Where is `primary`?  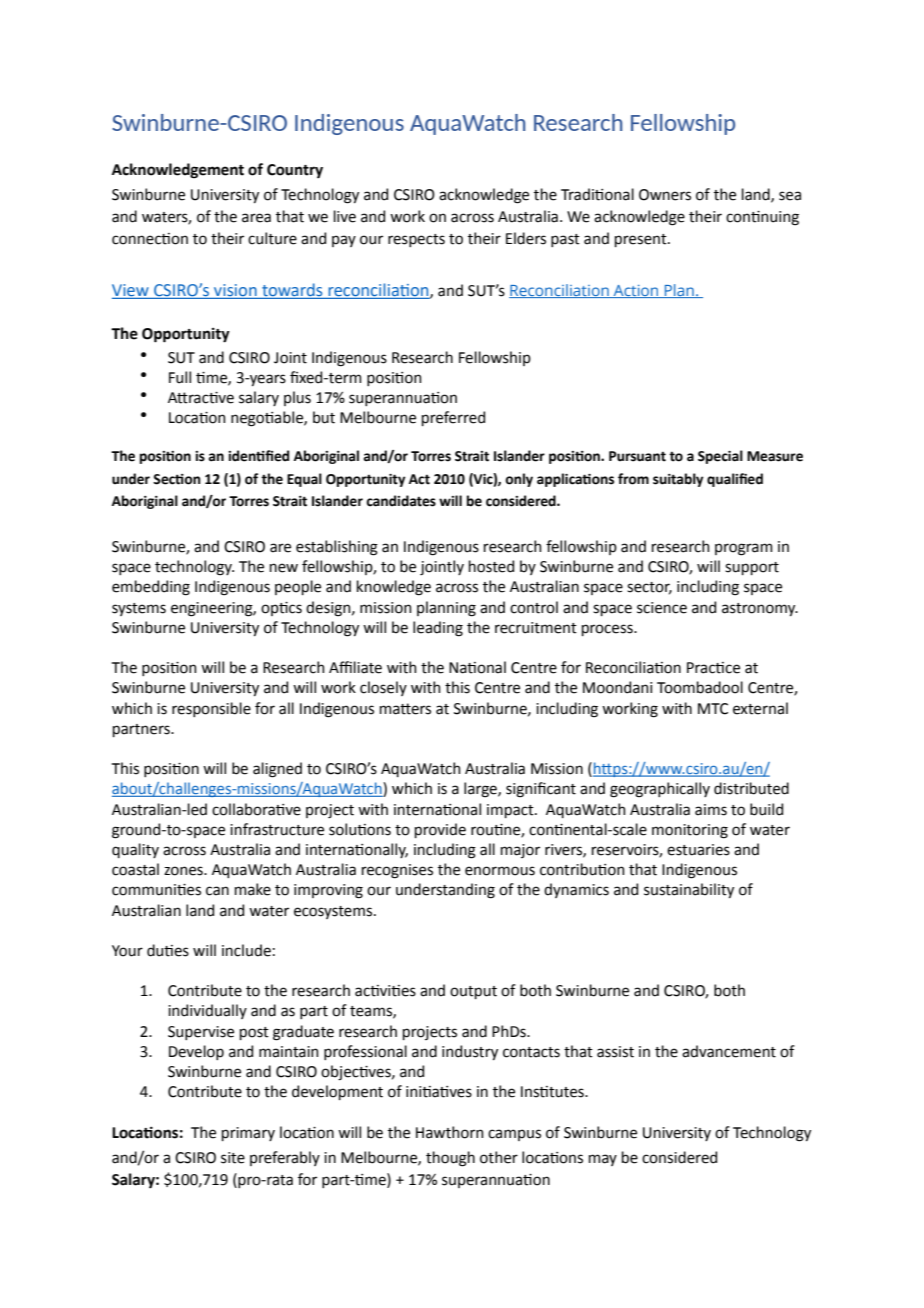 primary is located at coordinates (248, 1134).
